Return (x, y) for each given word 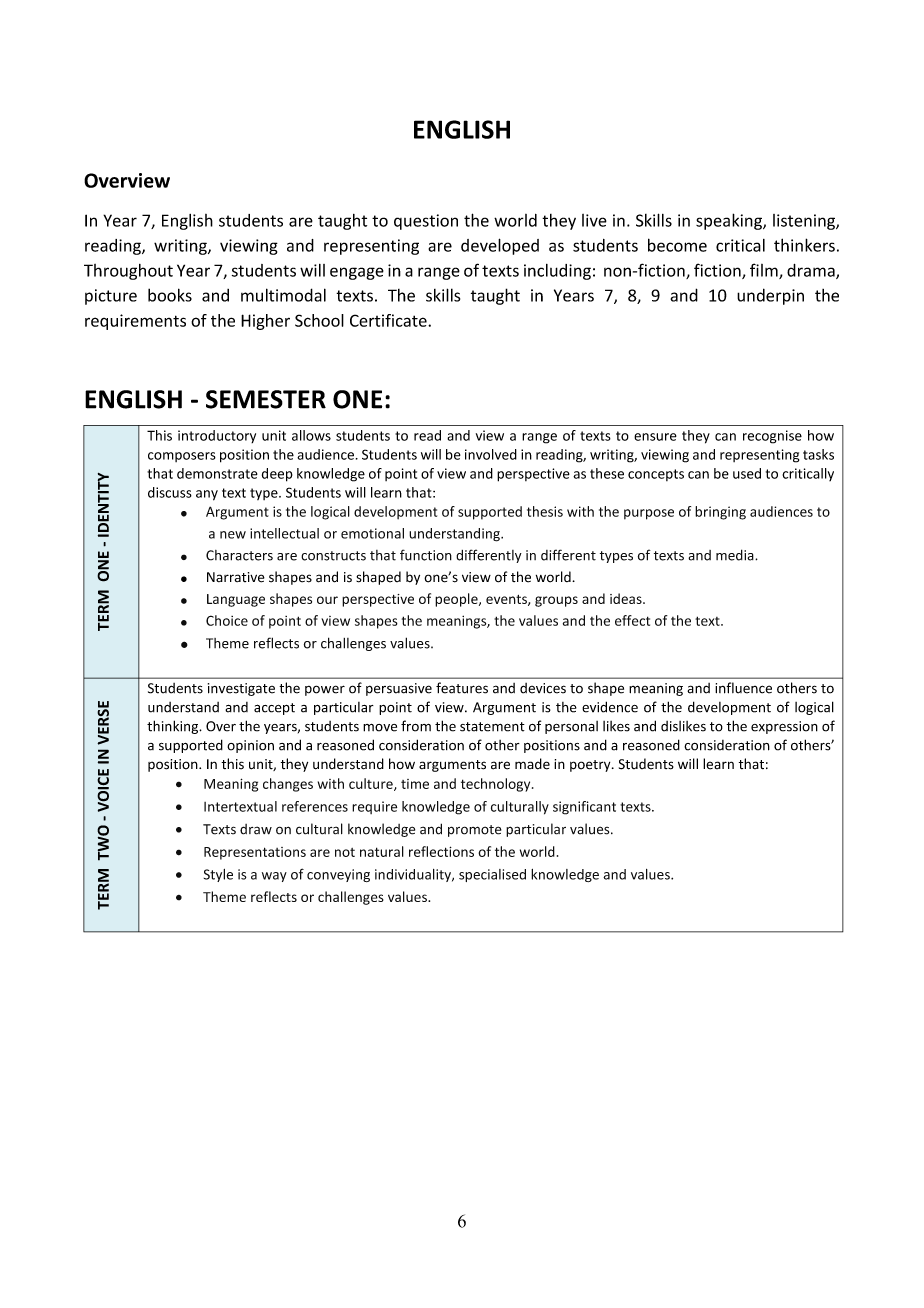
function (426, 555)
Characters (239, 555)
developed (500, 246)
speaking (730, 221)
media (736, 555)
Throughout (128, 272)
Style (218, 875)
